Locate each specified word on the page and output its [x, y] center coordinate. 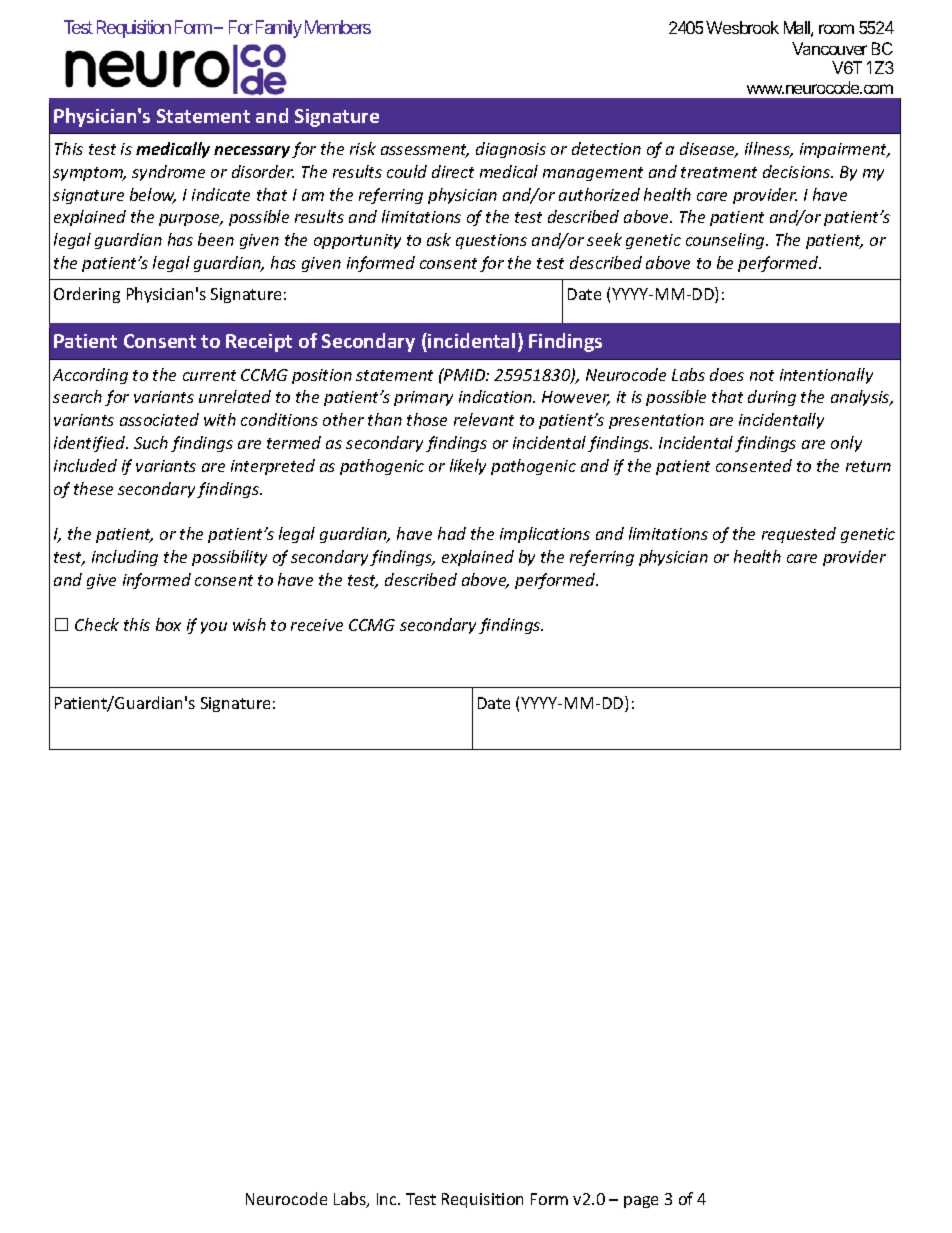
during [772, 398]
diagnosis [511, 150]
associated [159, 419]
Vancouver [829, 48]
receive [317, 625]
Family [279, 29]
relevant [484, 419]
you [214, 628]
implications [545, 535]
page [641, 1202]
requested [799, 535]
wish [249, 624]
